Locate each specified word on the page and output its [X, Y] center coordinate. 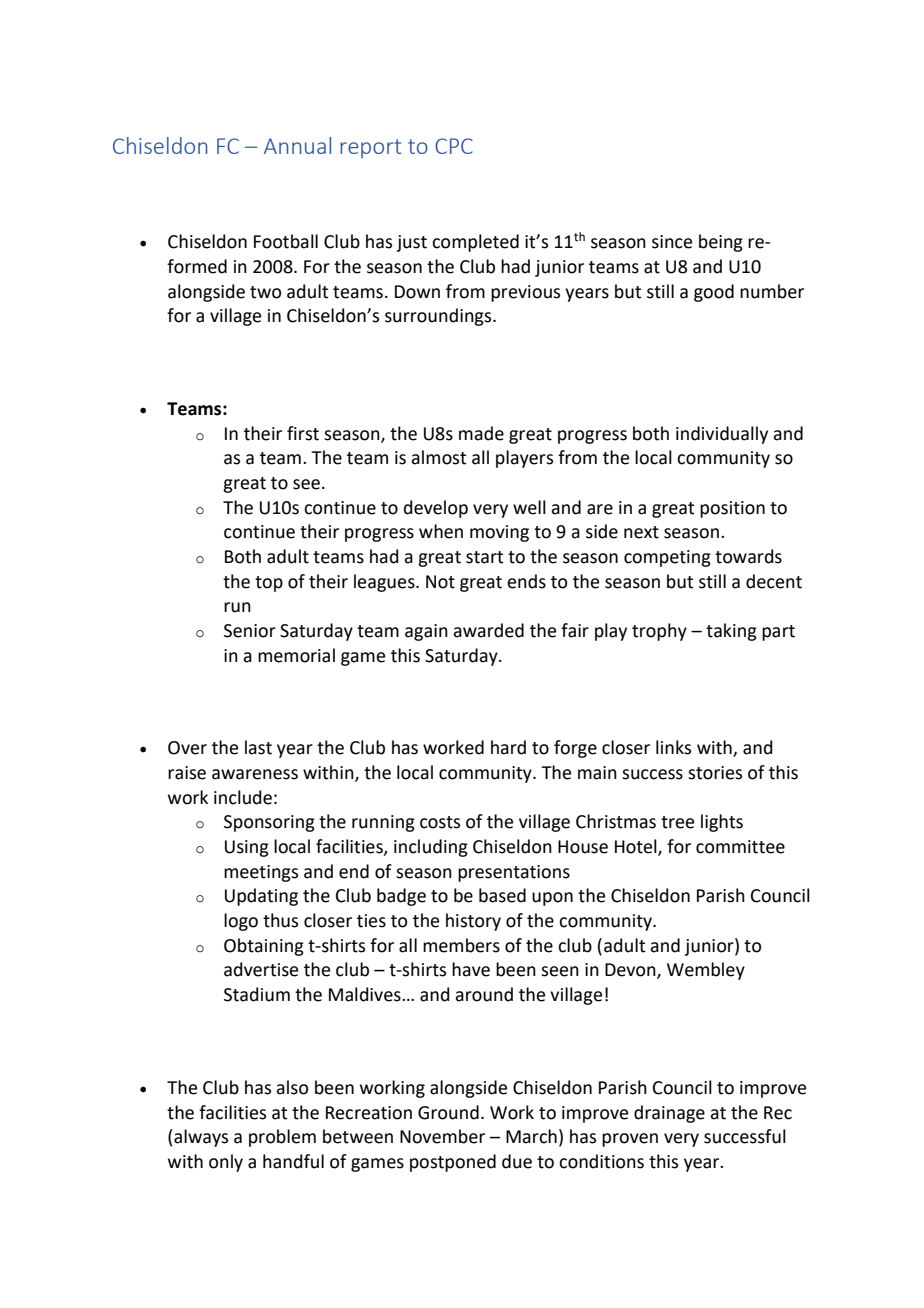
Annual [297, 145]
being [721, 243]
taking [731, 632]
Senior [250, 631]
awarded [488, 630]
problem [282, 1138]
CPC [454, 146]
